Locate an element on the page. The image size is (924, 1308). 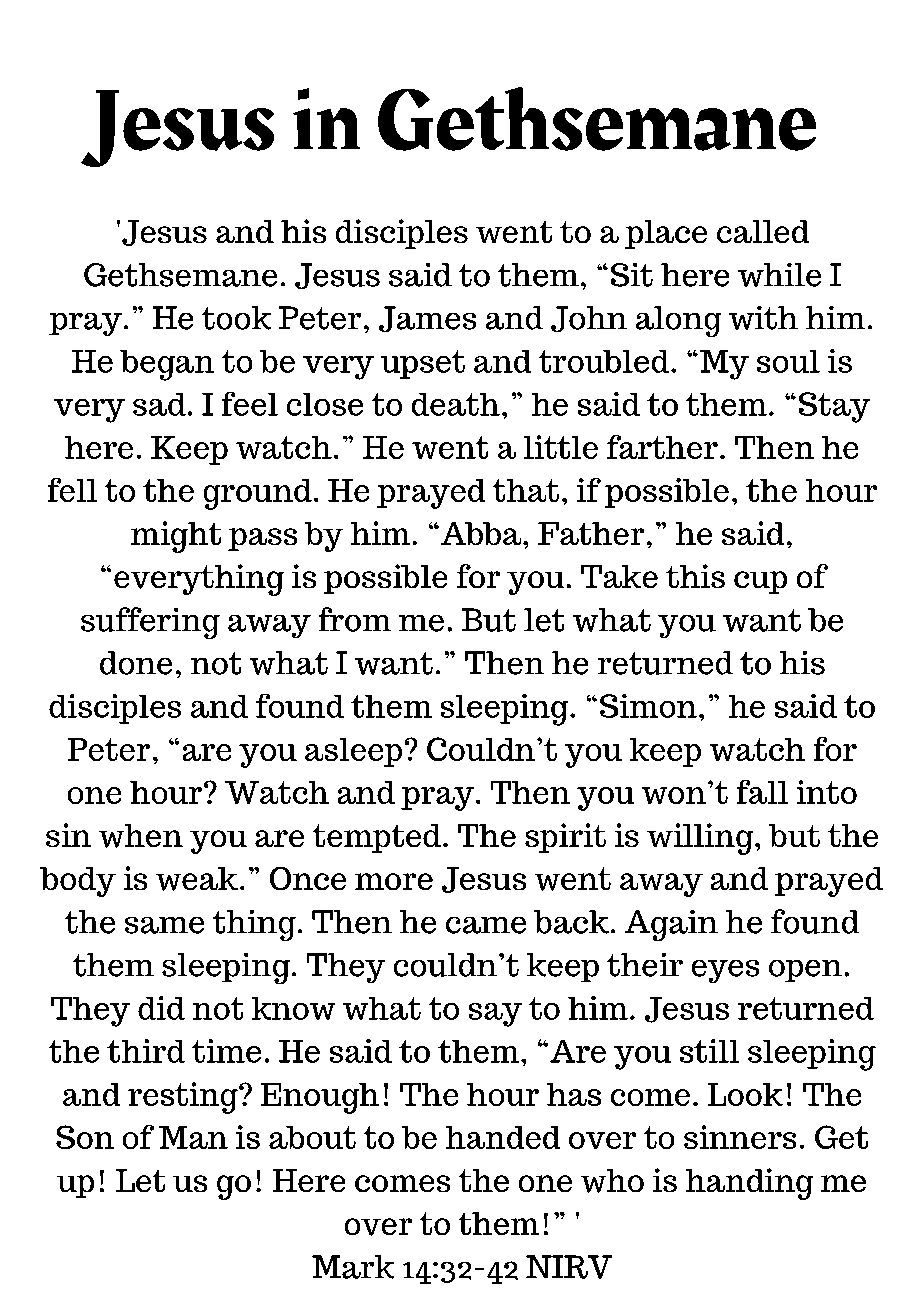
James is located at coordinates (428, 319).
